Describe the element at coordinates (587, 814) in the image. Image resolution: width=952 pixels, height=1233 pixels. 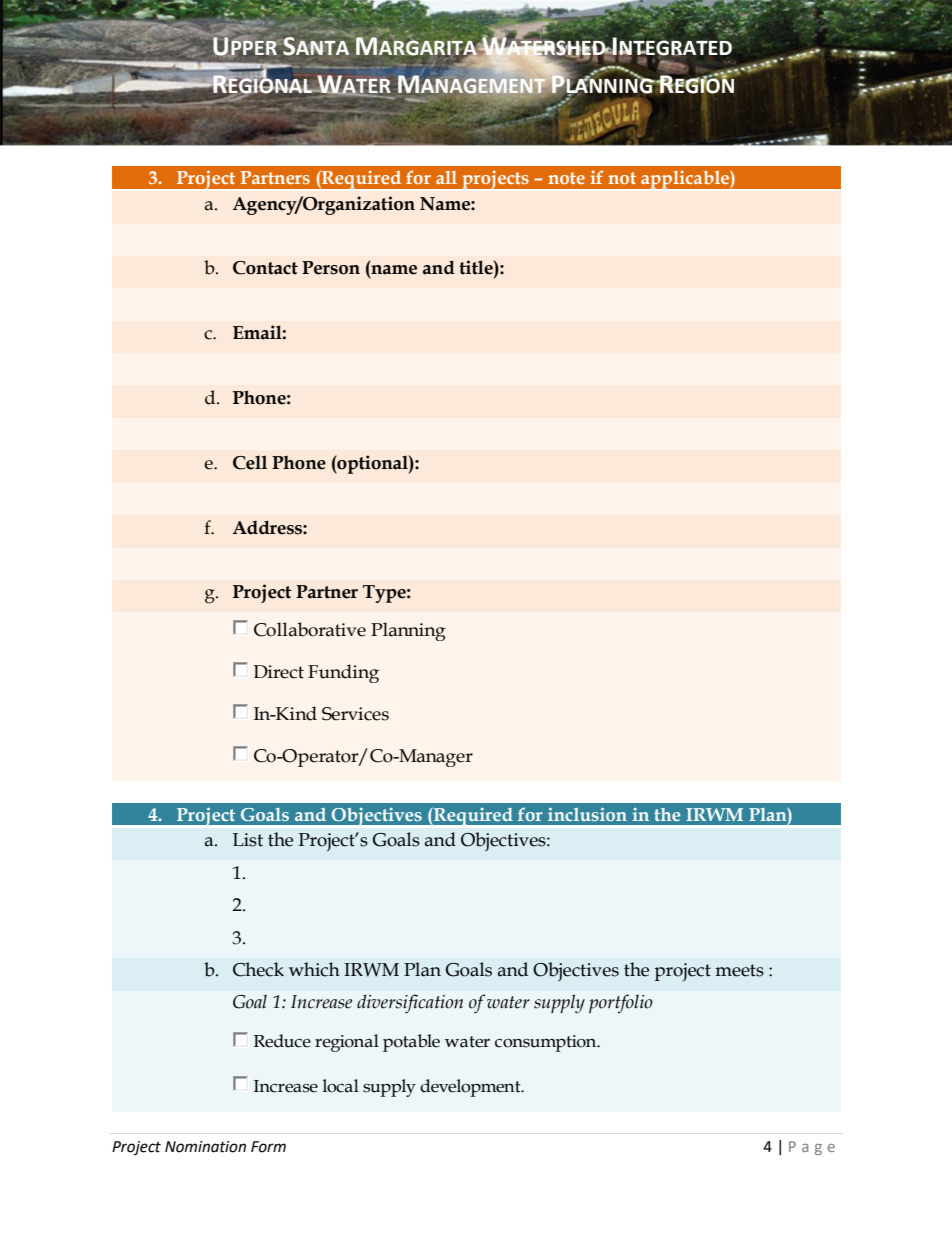
I see `inclusion` at that location.
